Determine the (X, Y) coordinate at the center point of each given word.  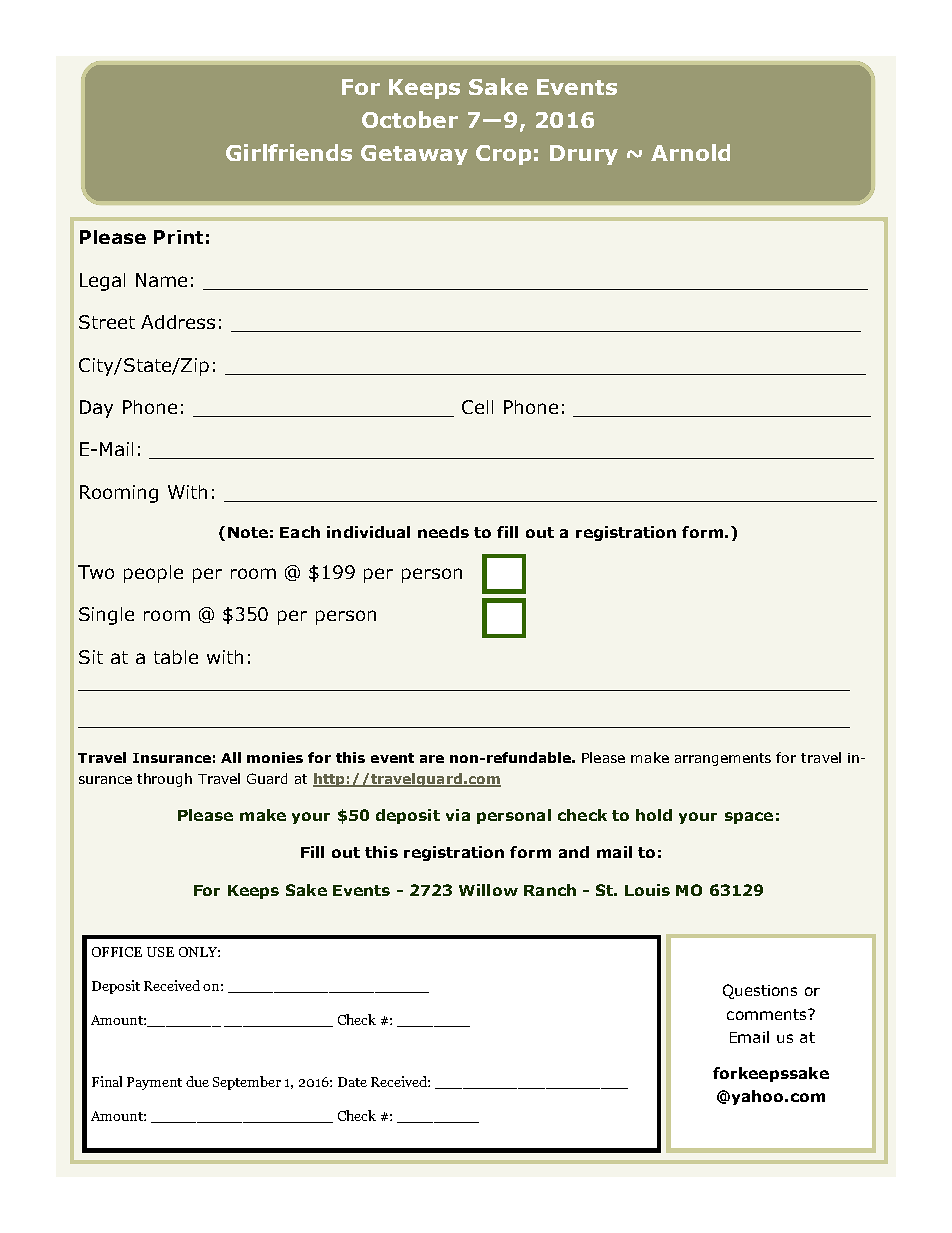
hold (654, 815)
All (231, 757)
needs (443, 532)
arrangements (723, 759)
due (197, 1081)
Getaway (414, 155)
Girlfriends (289, 152)
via (458, 815)
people (153, 574)
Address (178, 322)
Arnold (690, 152)
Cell (477, 407)
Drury (584, 155)
